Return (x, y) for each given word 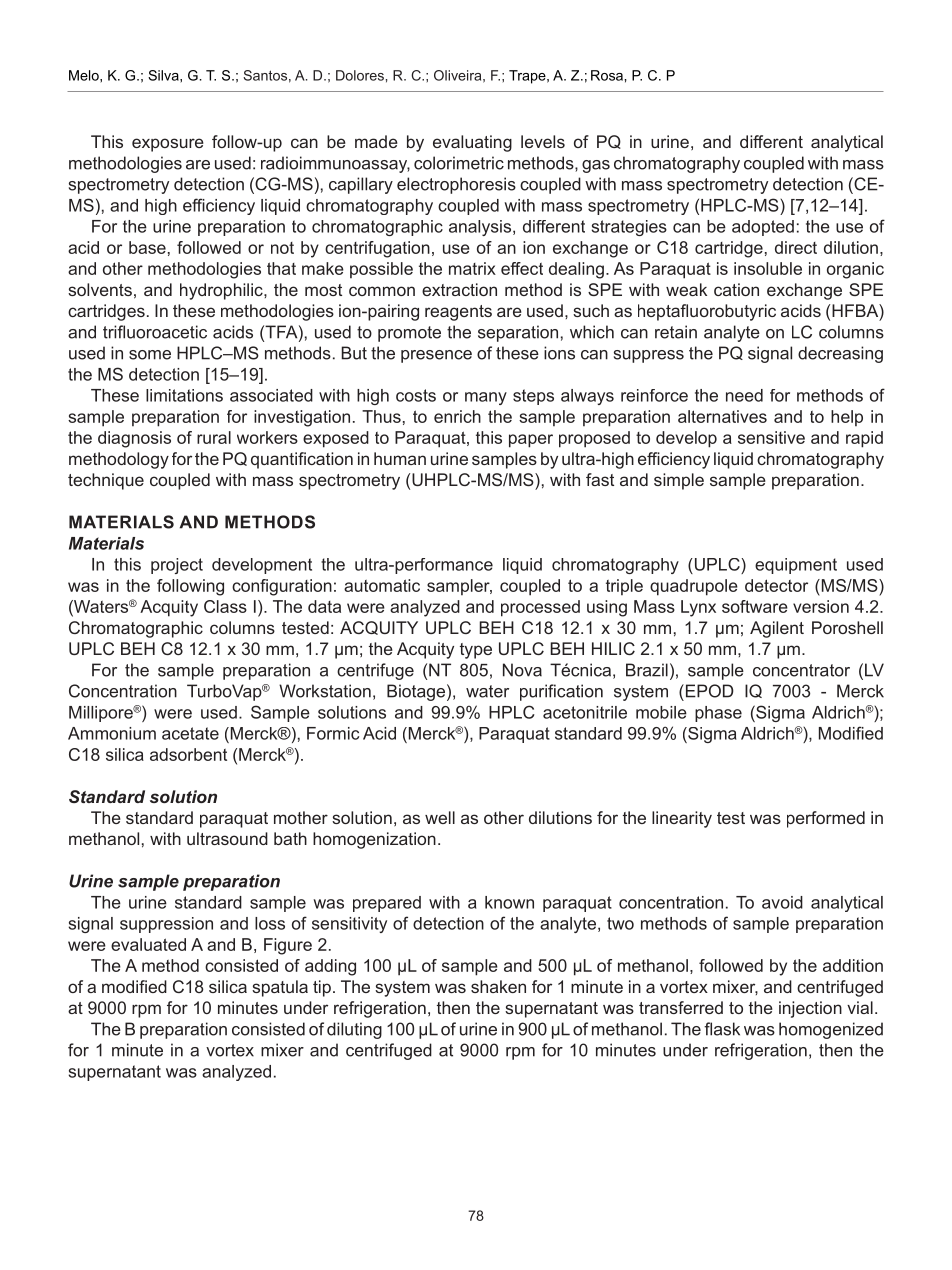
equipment (796, 566)
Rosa (608, 75)
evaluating (472, 143)
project (177, 566)
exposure (168, 145)
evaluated (148, 944)
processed (540, 608)
